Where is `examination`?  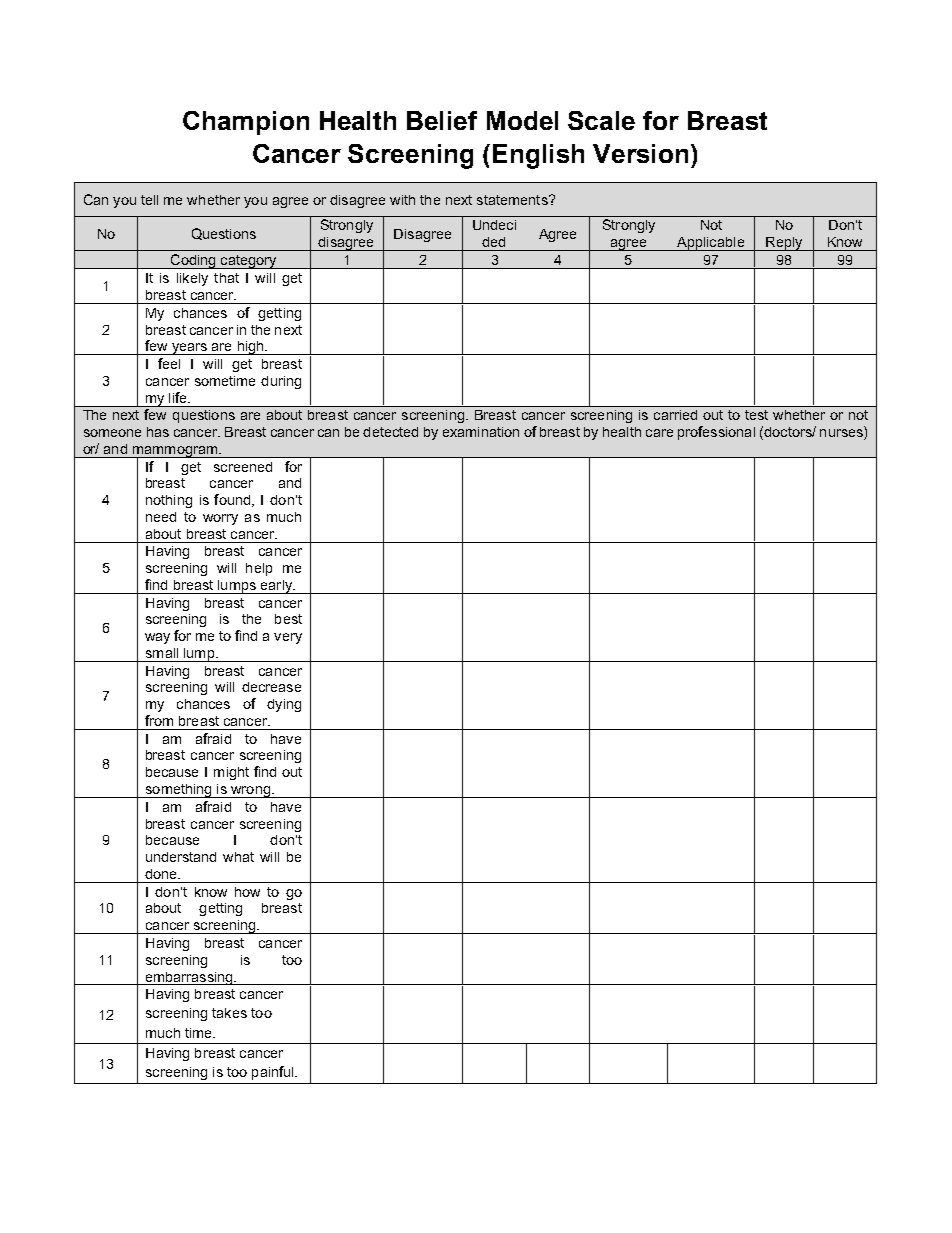
examination is located at coordinates (481, 432).
